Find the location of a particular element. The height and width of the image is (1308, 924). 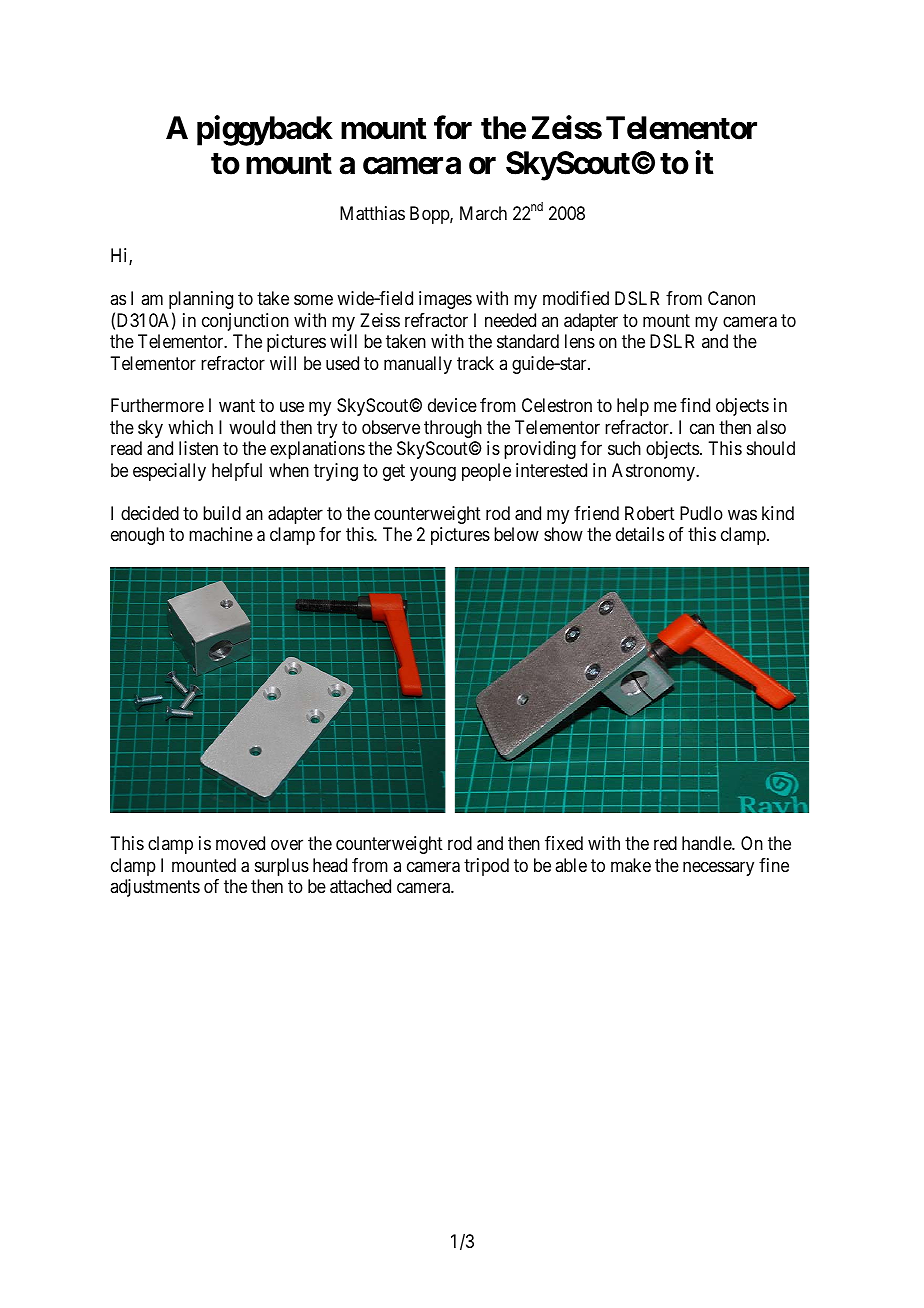

piggyback is located at coordinates (265, 130).
